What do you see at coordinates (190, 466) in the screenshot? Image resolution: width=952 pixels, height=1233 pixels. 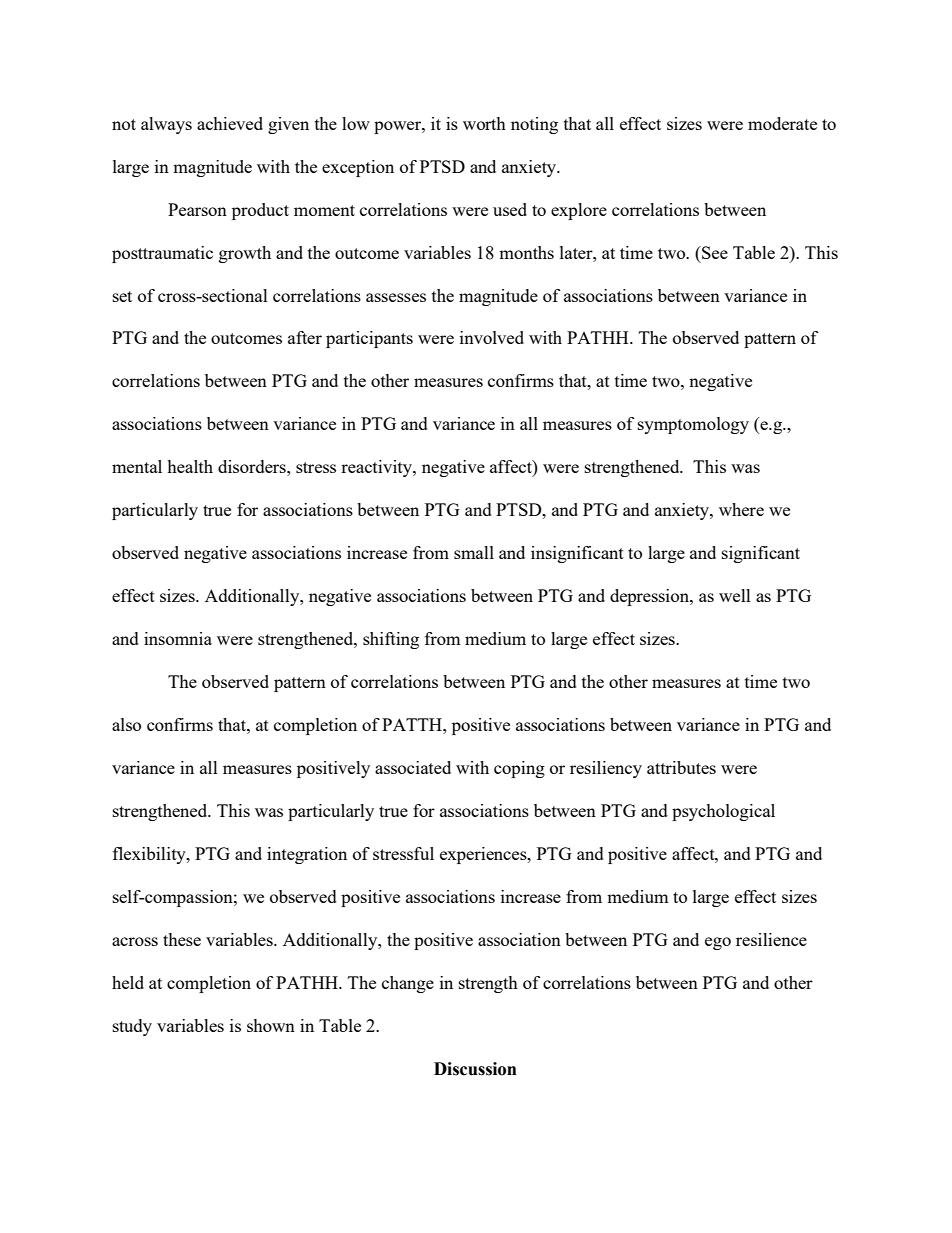 I see `health` at bounding box center [190, 466].
